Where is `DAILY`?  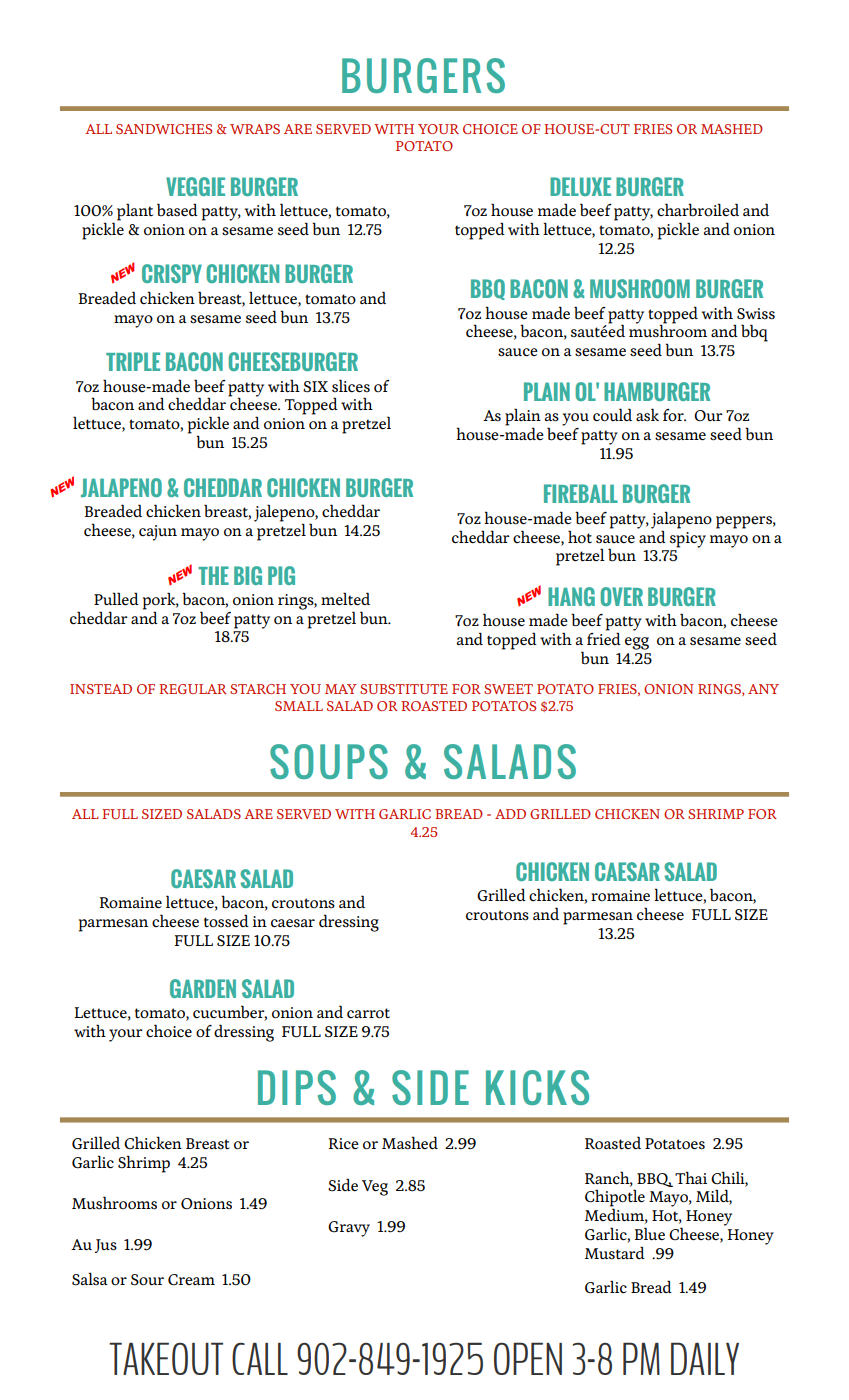 DAILY is located at coordinates (705, 1358).
